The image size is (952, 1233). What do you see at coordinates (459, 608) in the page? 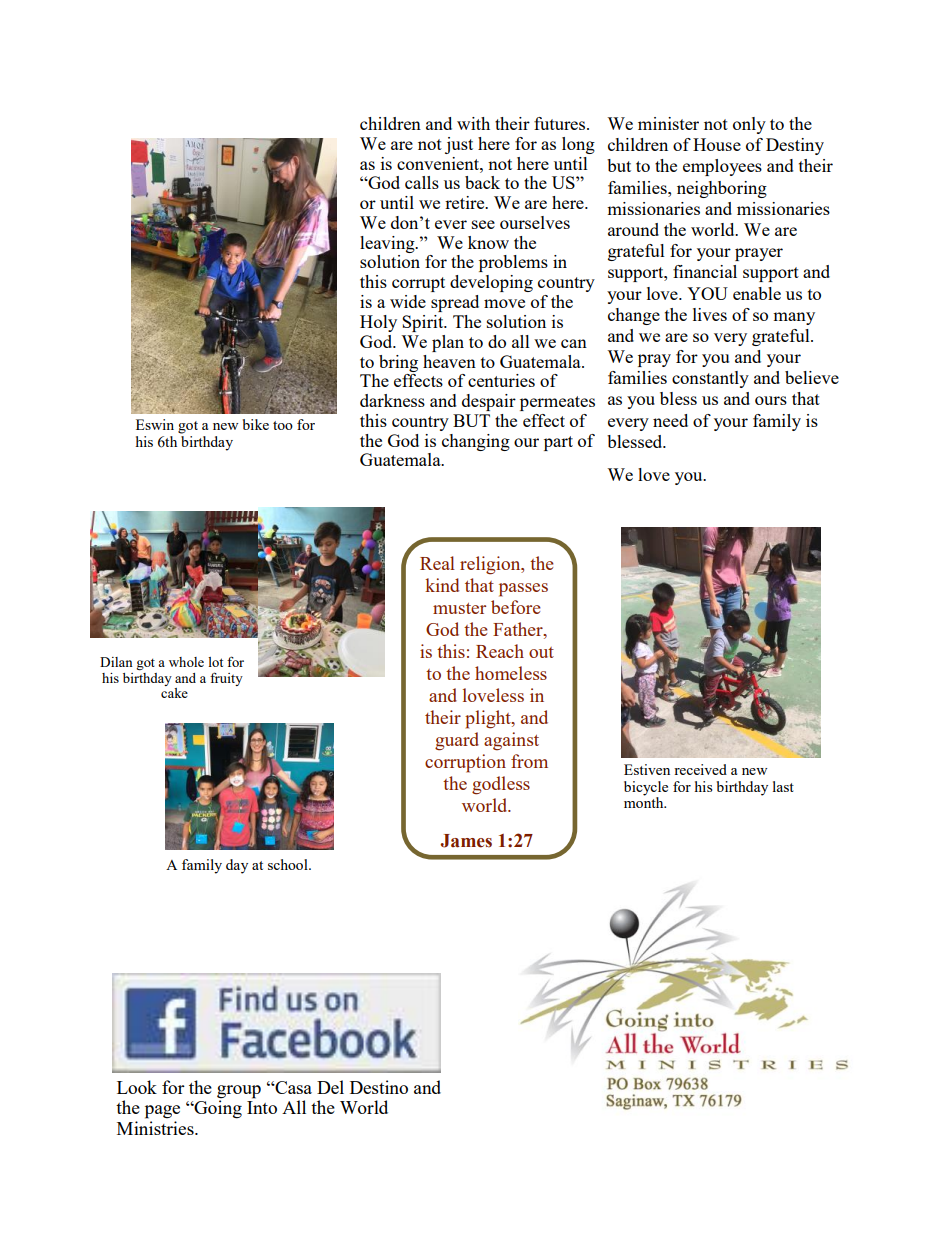
I see `muster` at bounding box center [459, 608].
